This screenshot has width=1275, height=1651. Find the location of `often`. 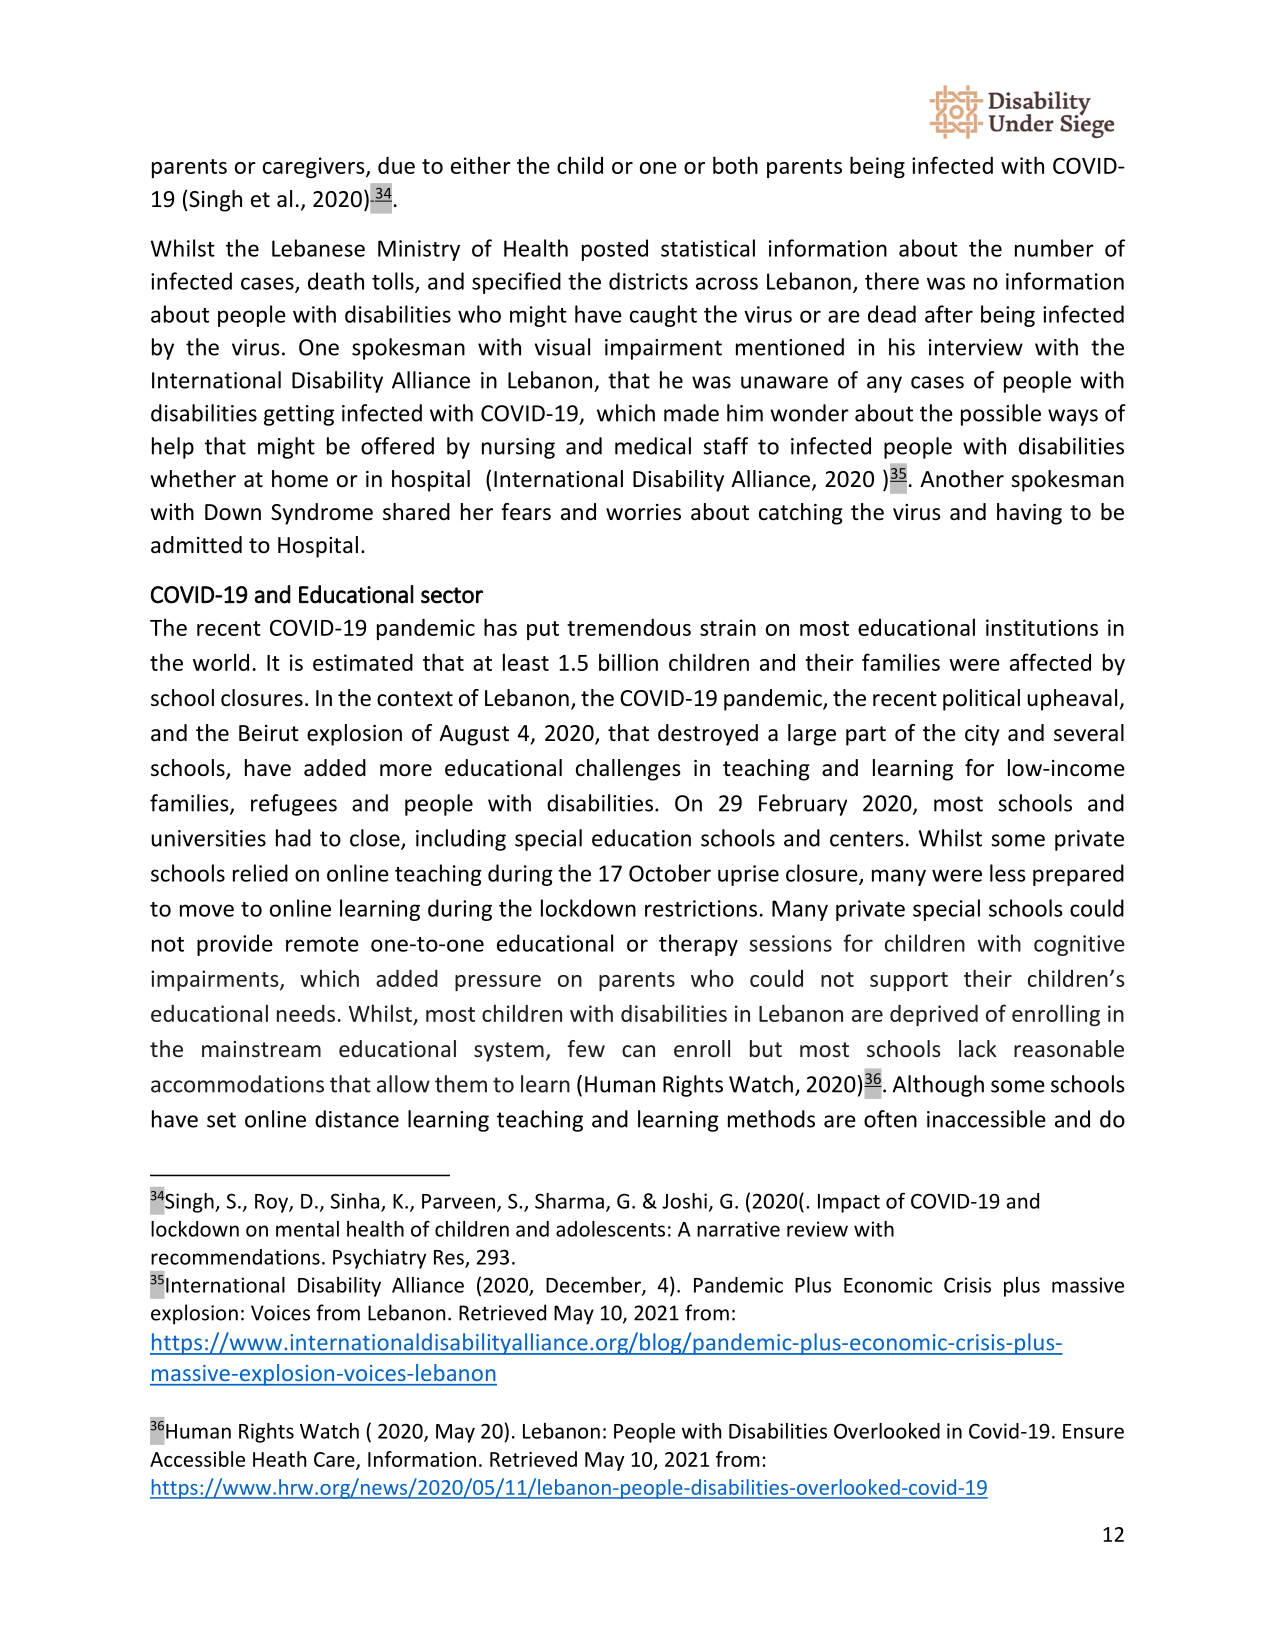

often is located at coordinates (890, 1119).
